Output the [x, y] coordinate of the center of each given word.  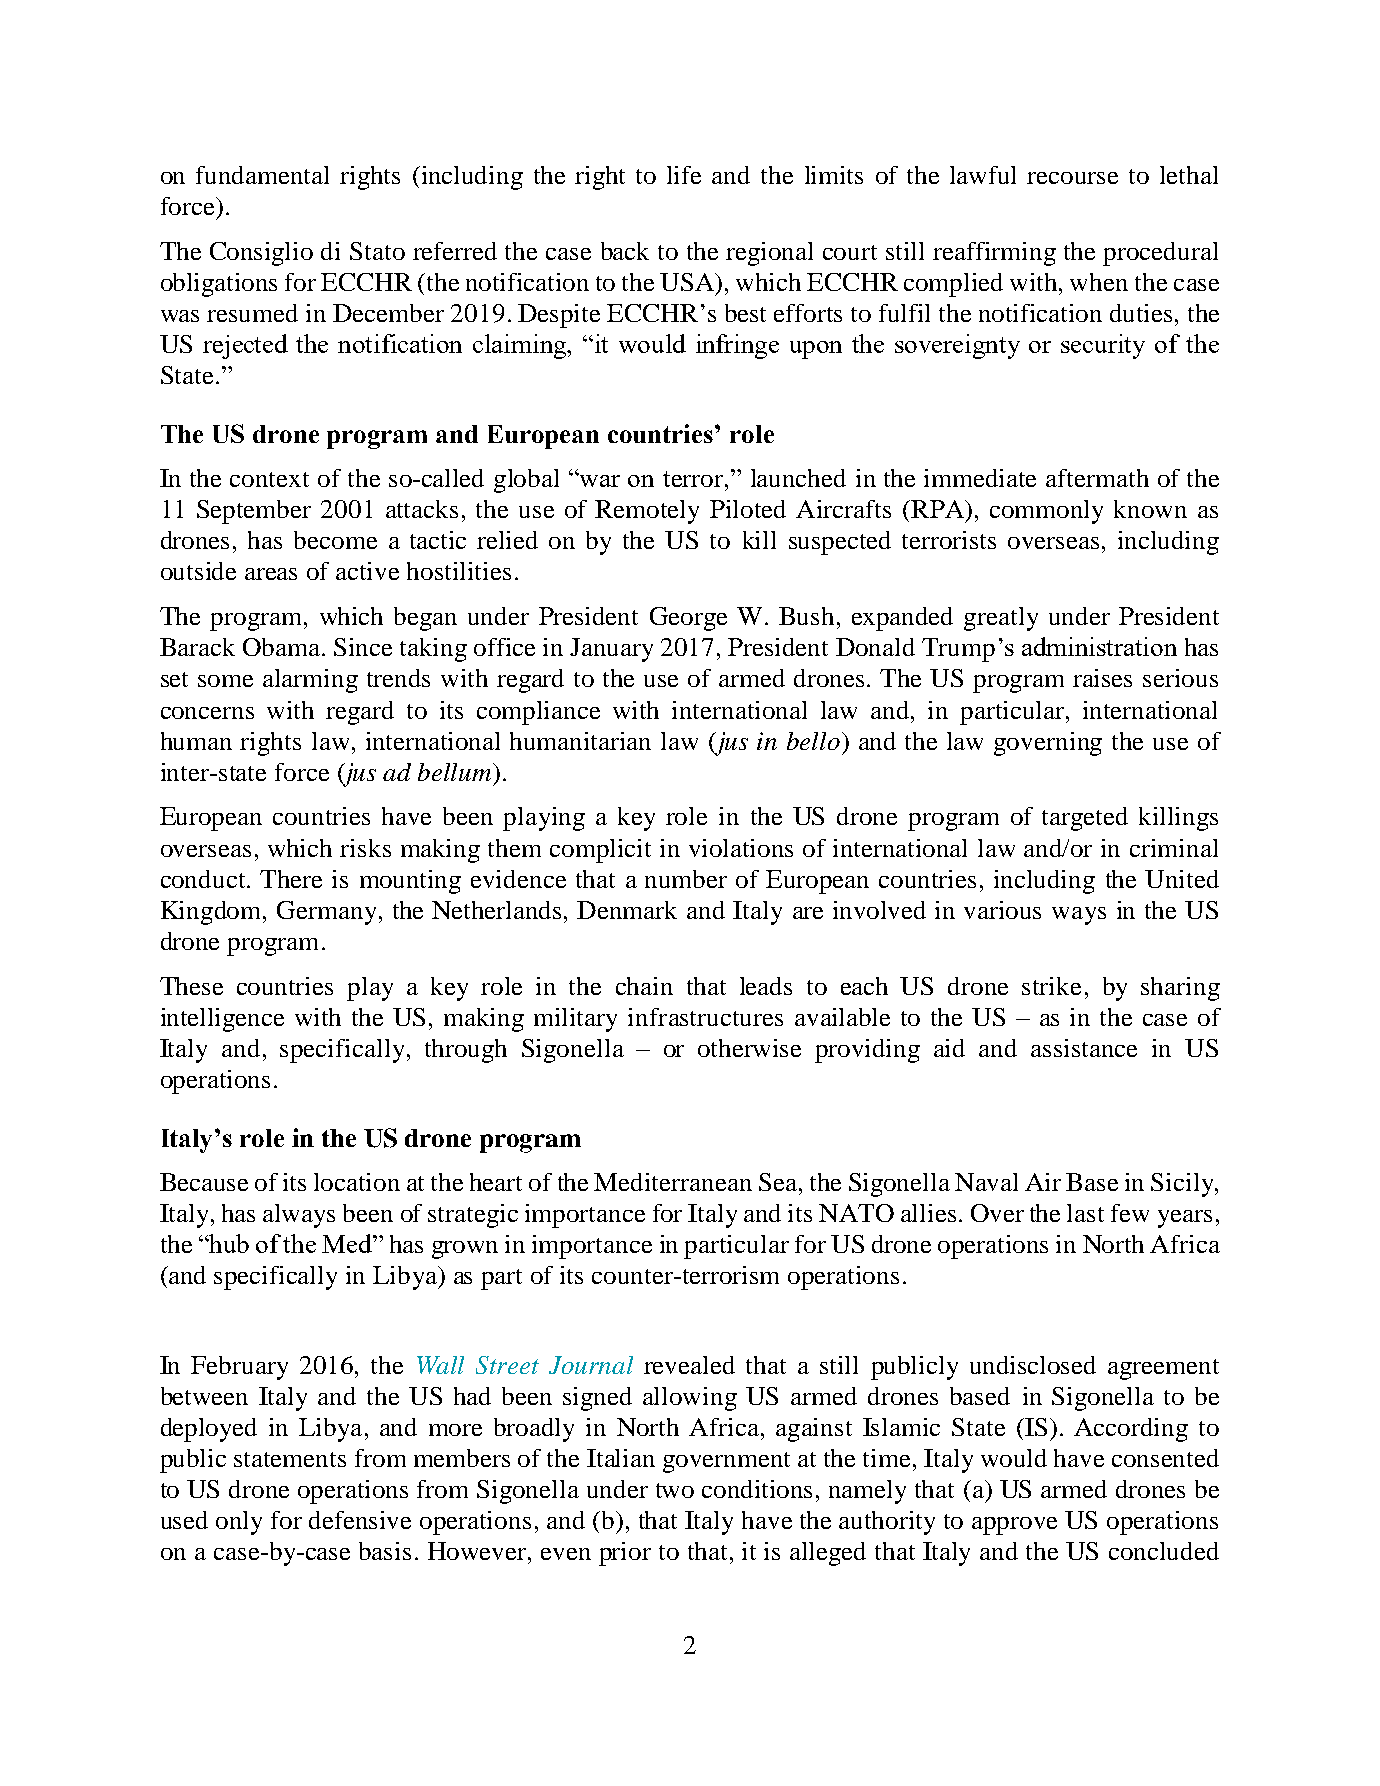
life [684, 175]
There [291, 879]
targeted [1085, 819]
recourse [1072, 178]
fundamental [262, 175]
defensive [360, 1520]
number [686, 879]
